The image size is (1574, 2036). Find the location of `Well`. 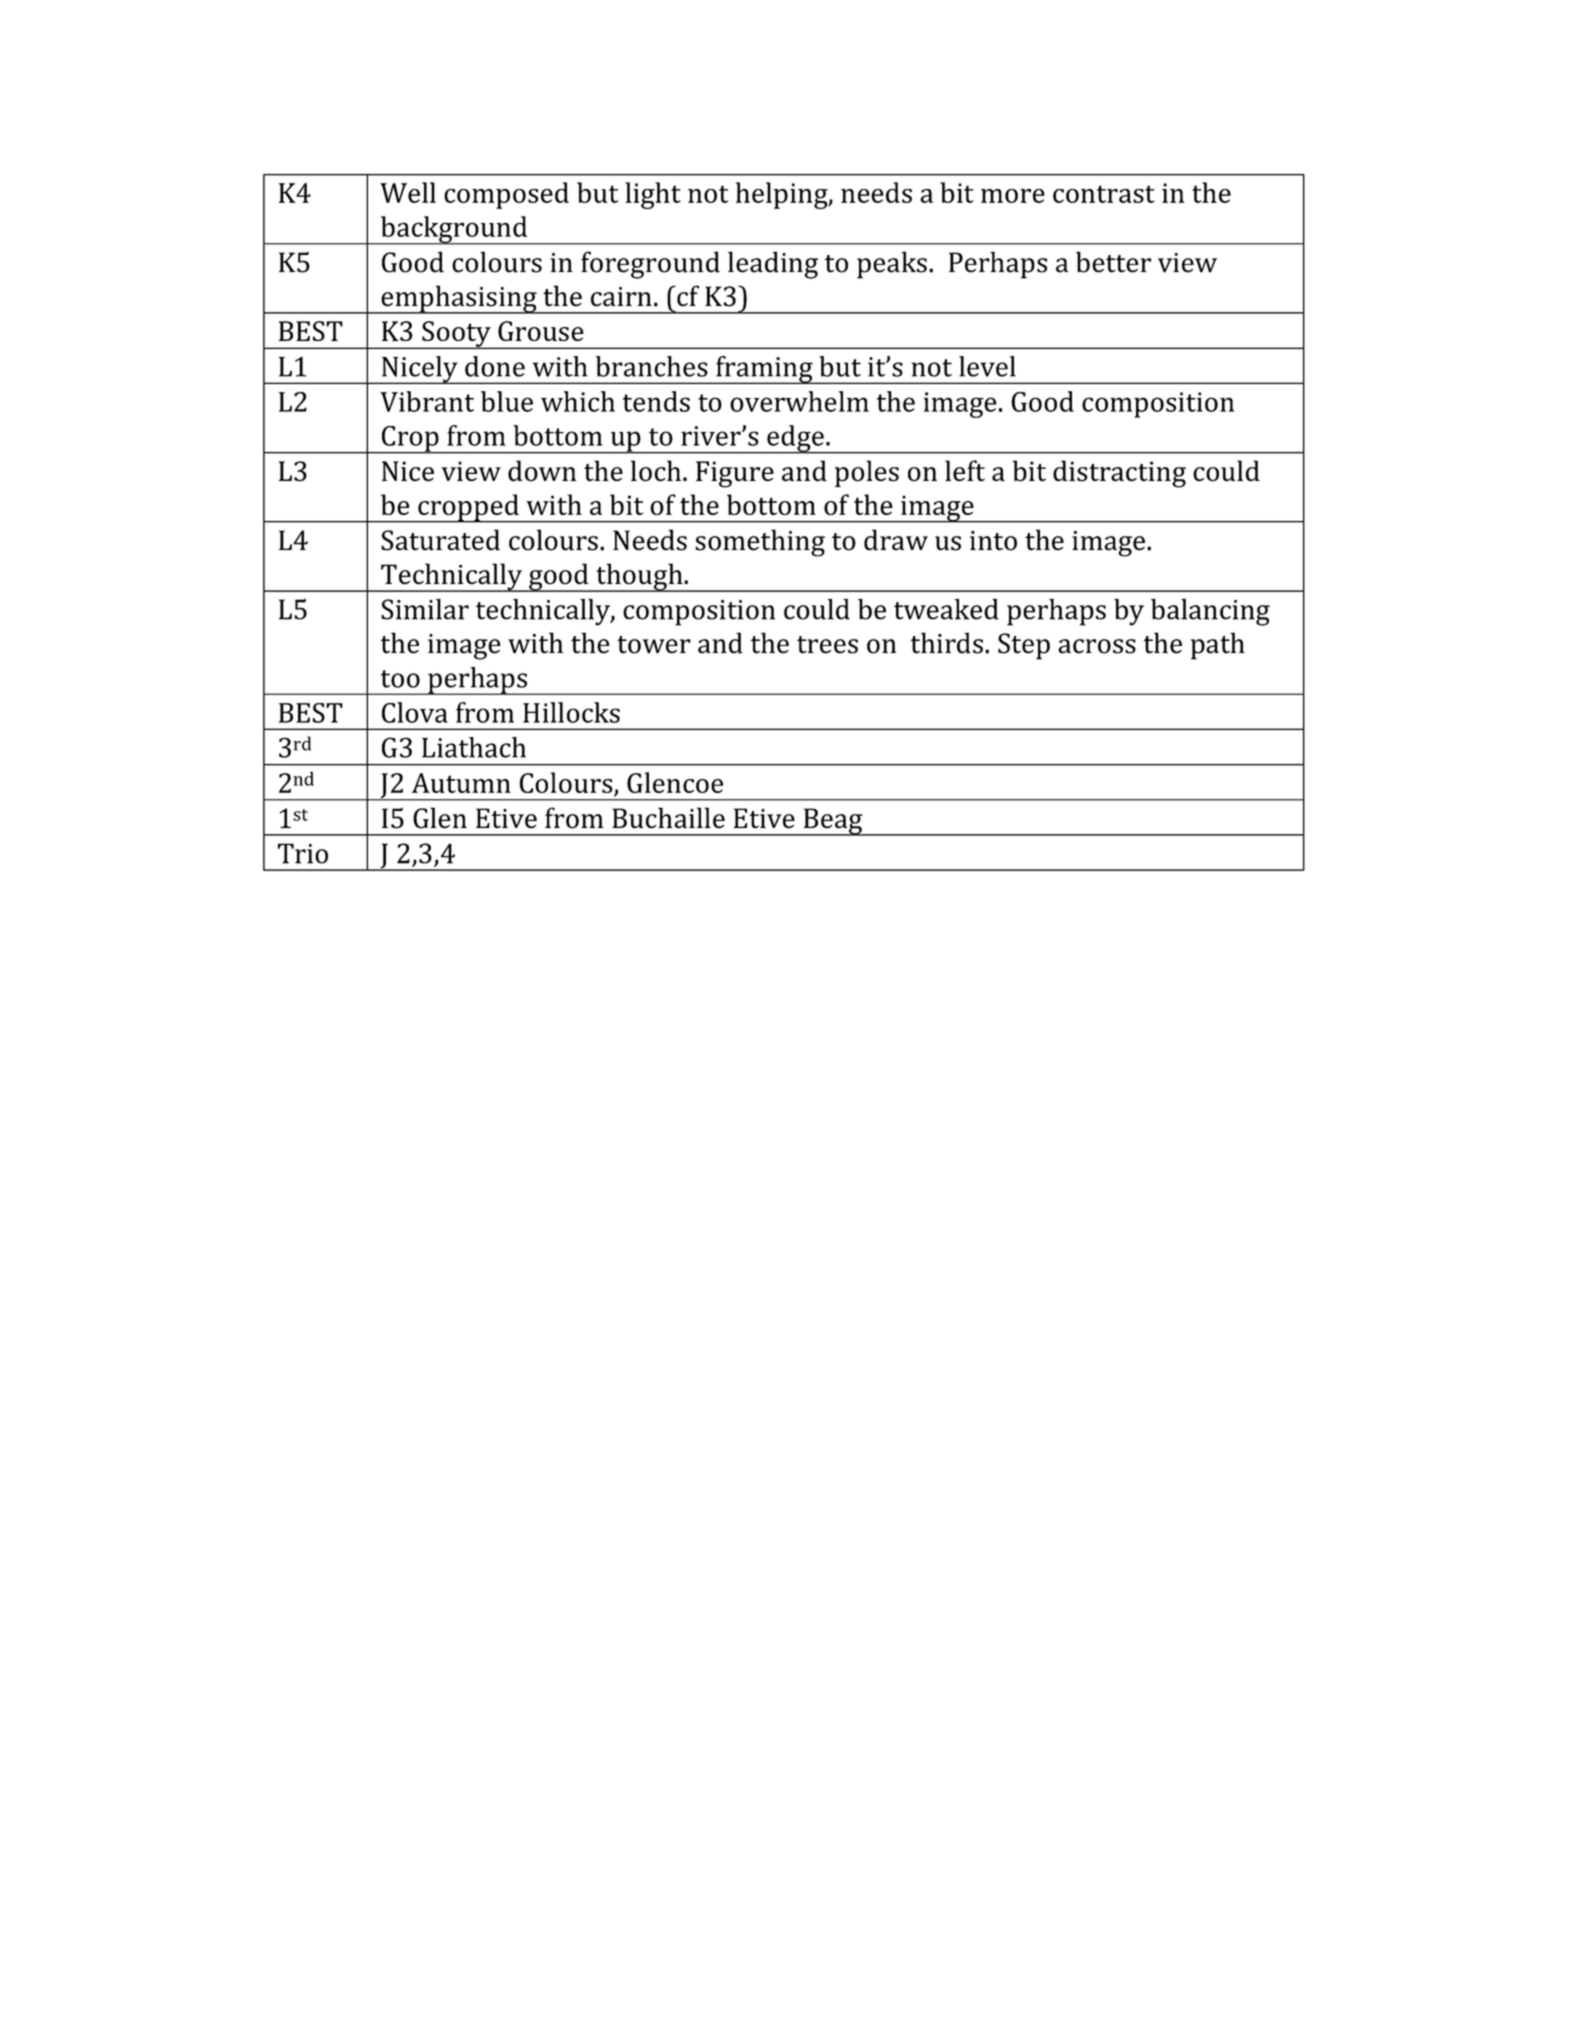

Well is located at coordinates (408, 192).
